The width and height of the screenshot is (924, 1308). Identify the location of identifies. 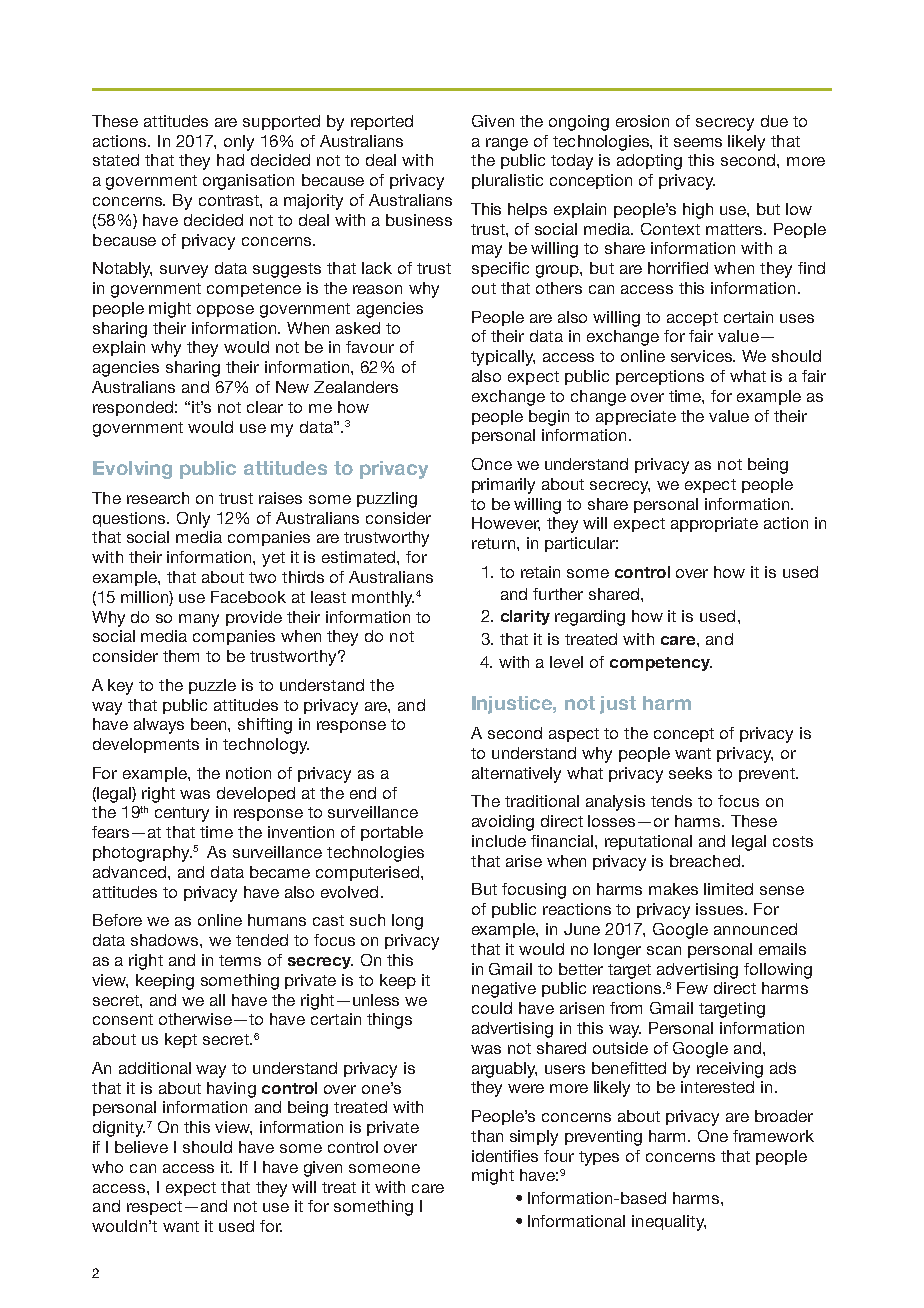
(505, 1156).
